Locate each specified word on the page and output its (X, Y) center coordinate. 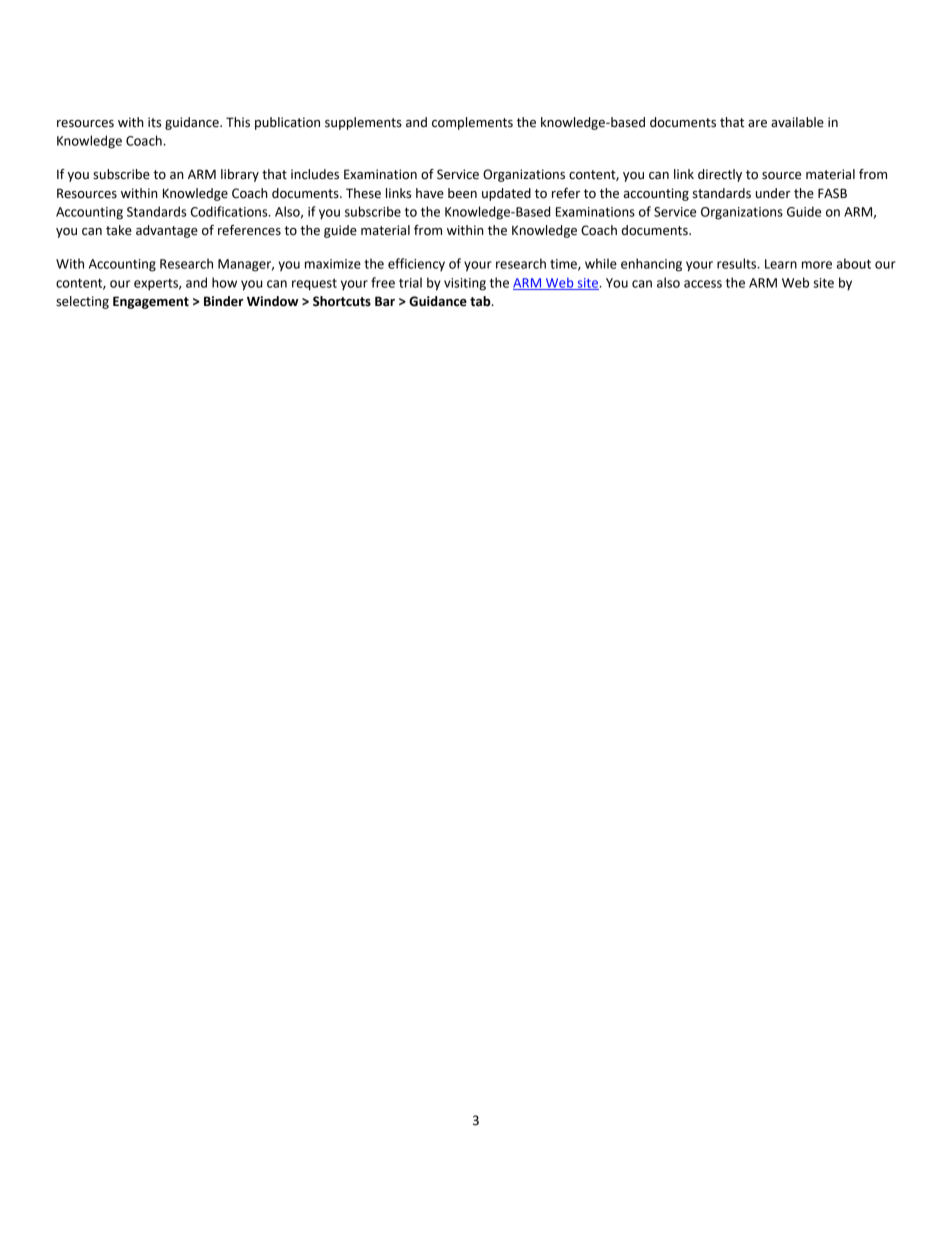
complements (472, 123)
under (773, 193)
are (757, 124)
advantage (167, 231)
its (154, 122)
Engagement (151, 302)
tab (481, 301)
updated (506, 194)
